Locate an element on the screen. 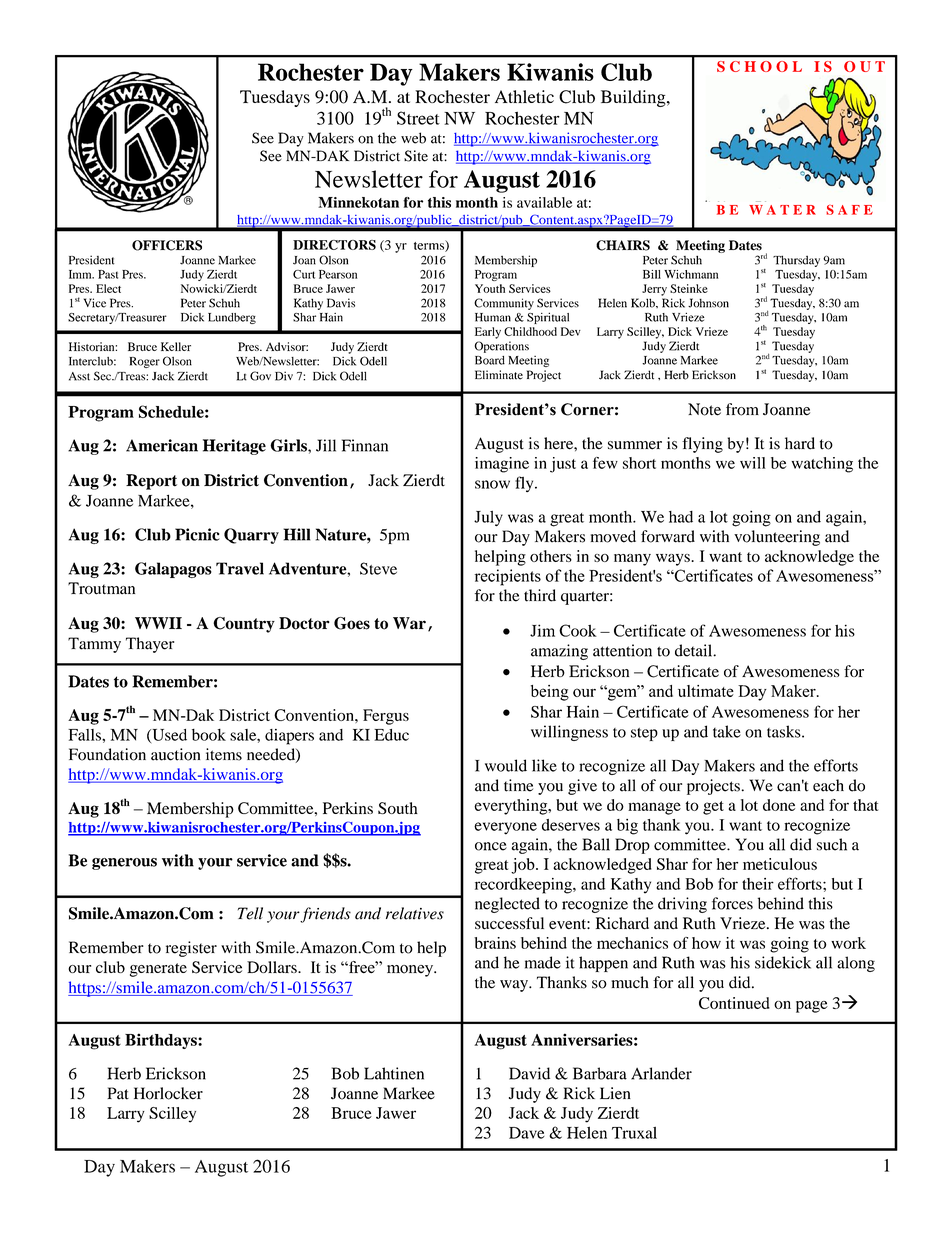  generous is located at coordinates (124, 864).
